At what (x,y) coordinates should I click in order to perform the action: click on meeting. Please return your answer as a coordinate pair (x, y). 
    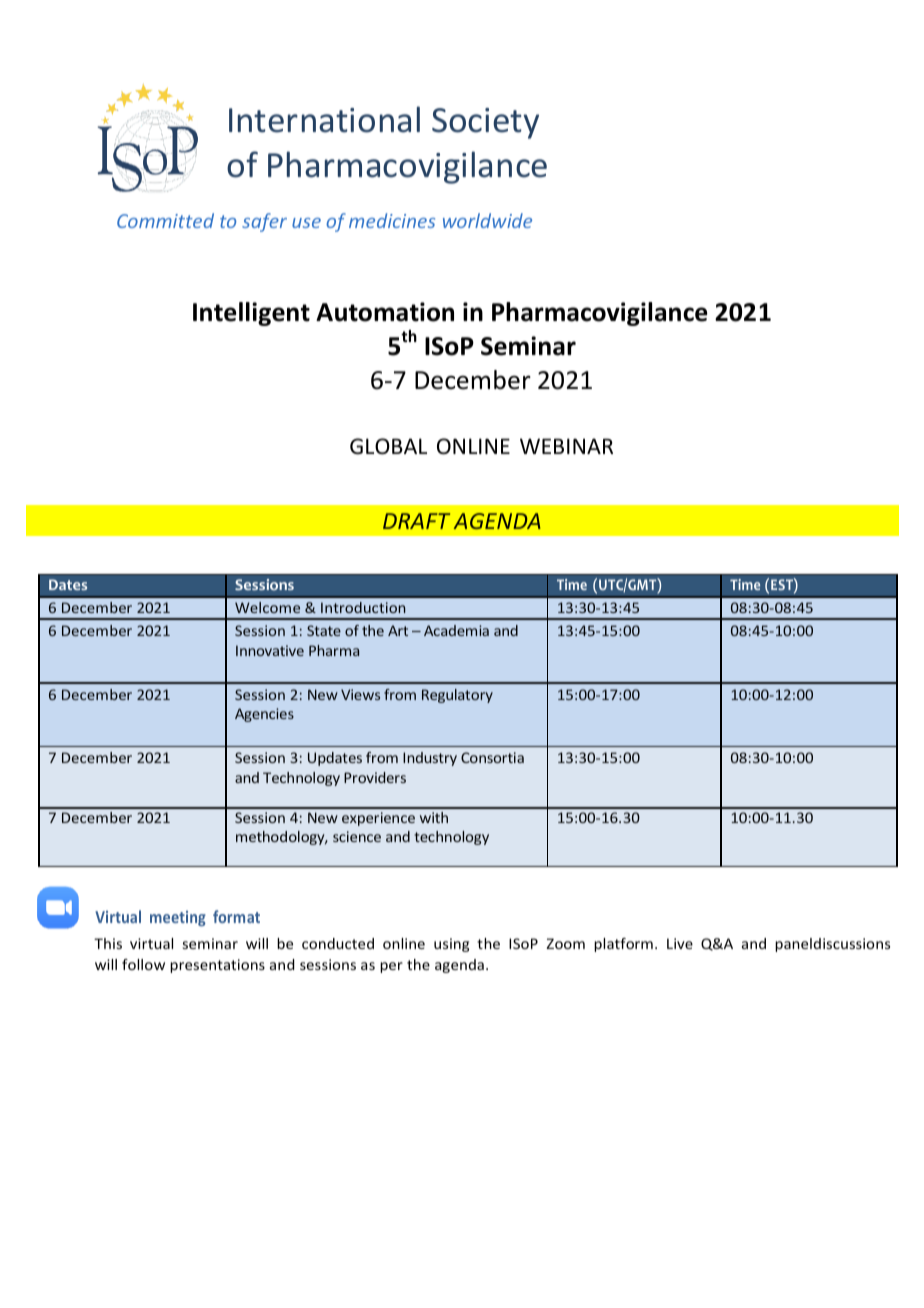
    Looking at the image, I should click on (178, 918).
